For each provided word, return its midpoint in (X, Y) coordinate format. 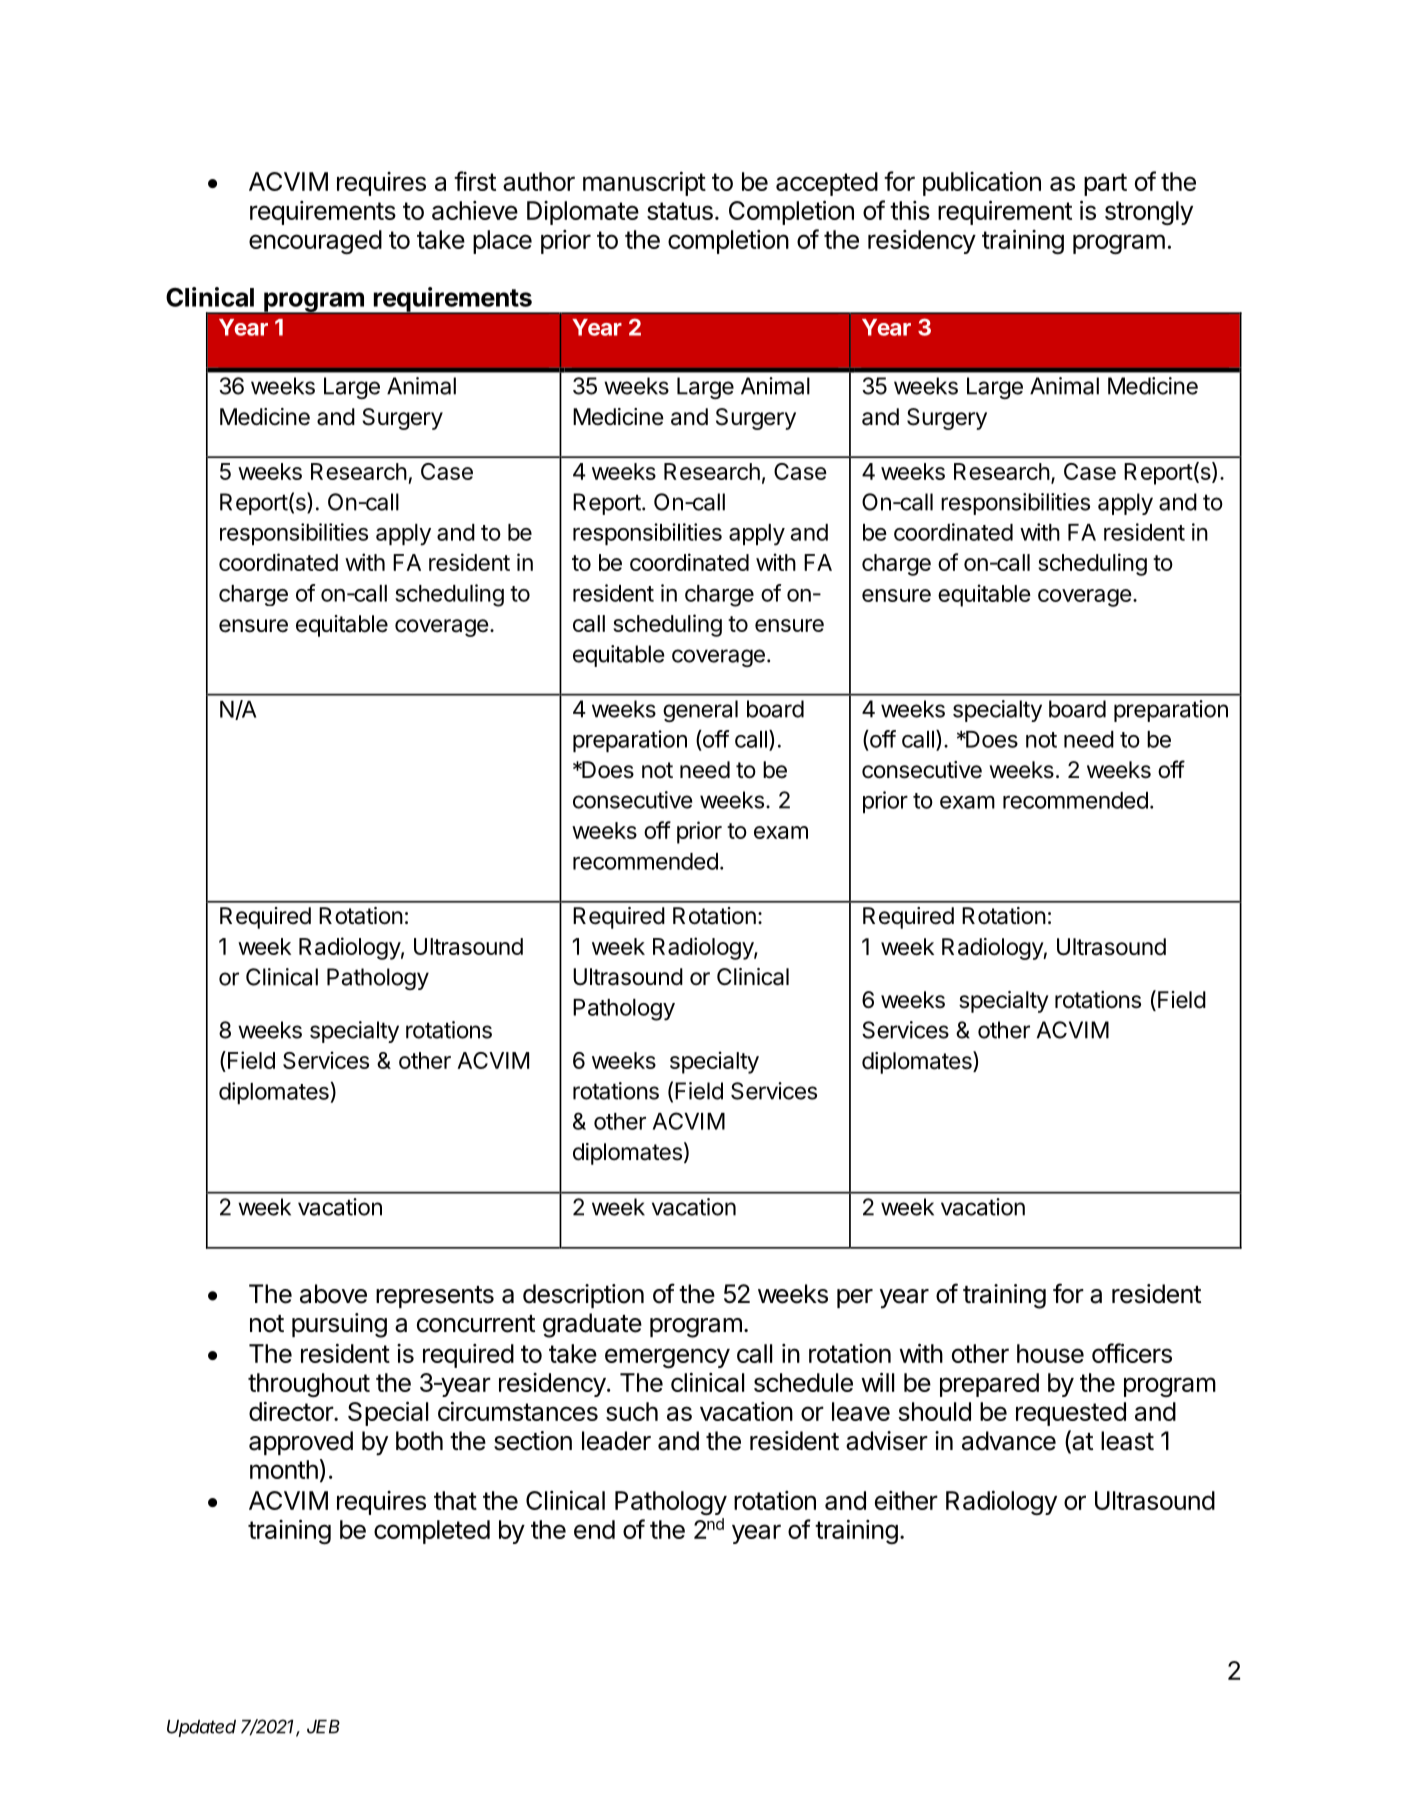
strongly (1149, 213)
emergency (667, 1358)
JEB (323, 1727)
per (855, 1298)
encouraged (315, 242)
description (583, 1296)
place (502, 242)
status (680, 211)
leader (616, 1441)
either (906, 1500)
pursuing (339, 1325)
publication (982, 183)
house (1050, 1353)
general (700, 711)
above (333, 1294)
